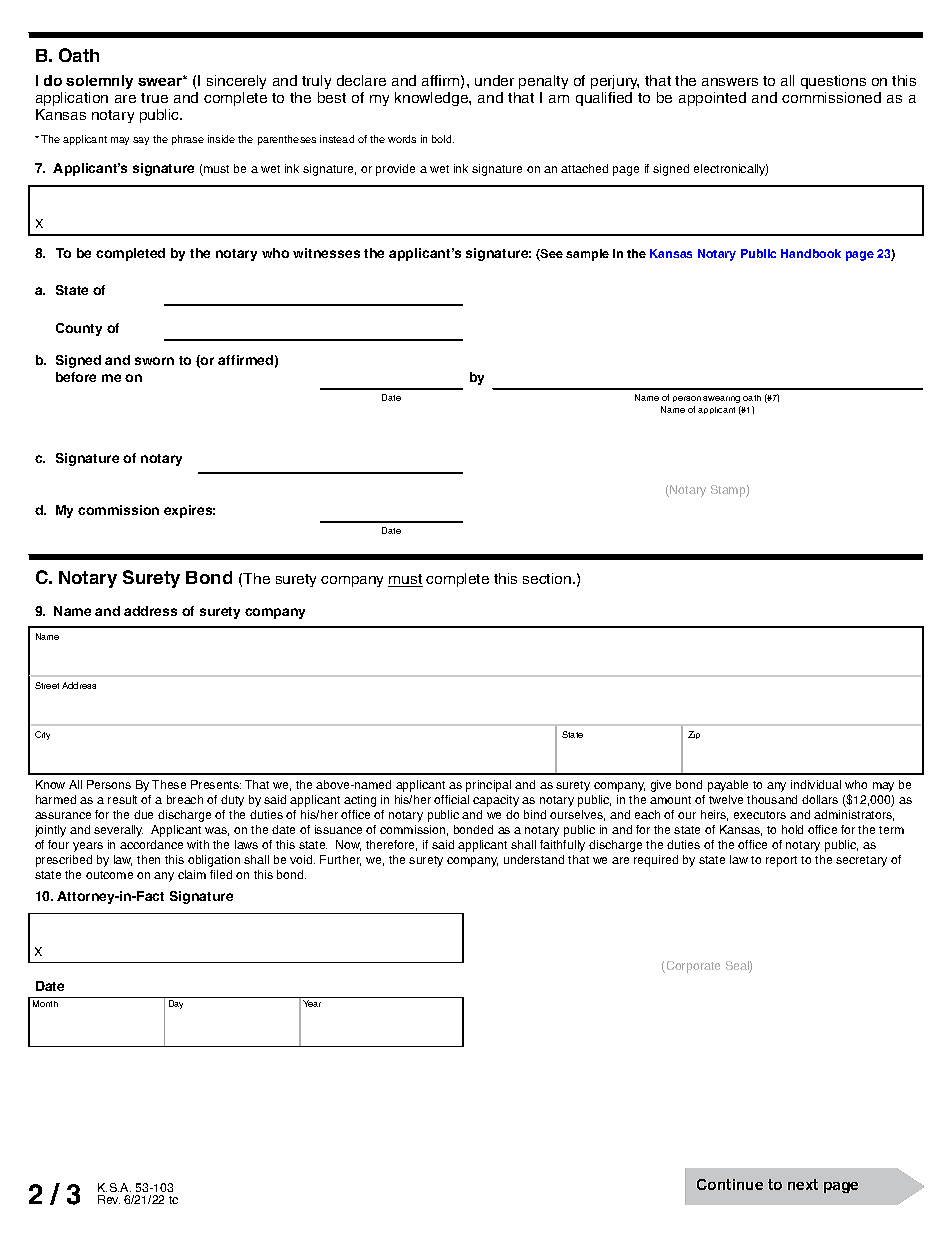  I want to click on Continue, so click(730, 1184).
